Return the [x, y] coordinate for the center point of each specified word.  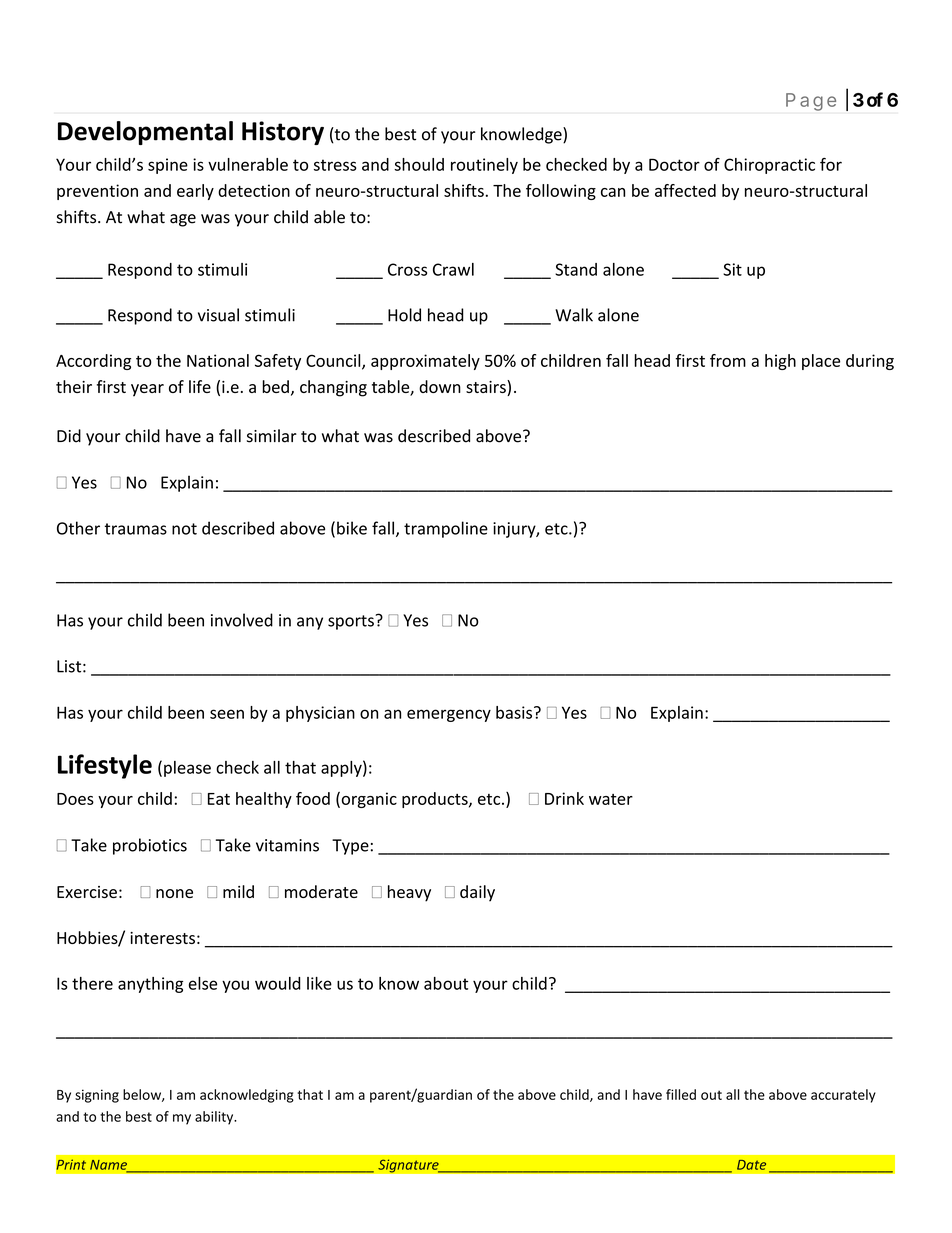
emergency [449, 715]
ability [215, 1118]
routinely [484, 166]
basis [515, 712]
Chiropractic [769, 166]
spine [168, 166]
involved [242, 620]
